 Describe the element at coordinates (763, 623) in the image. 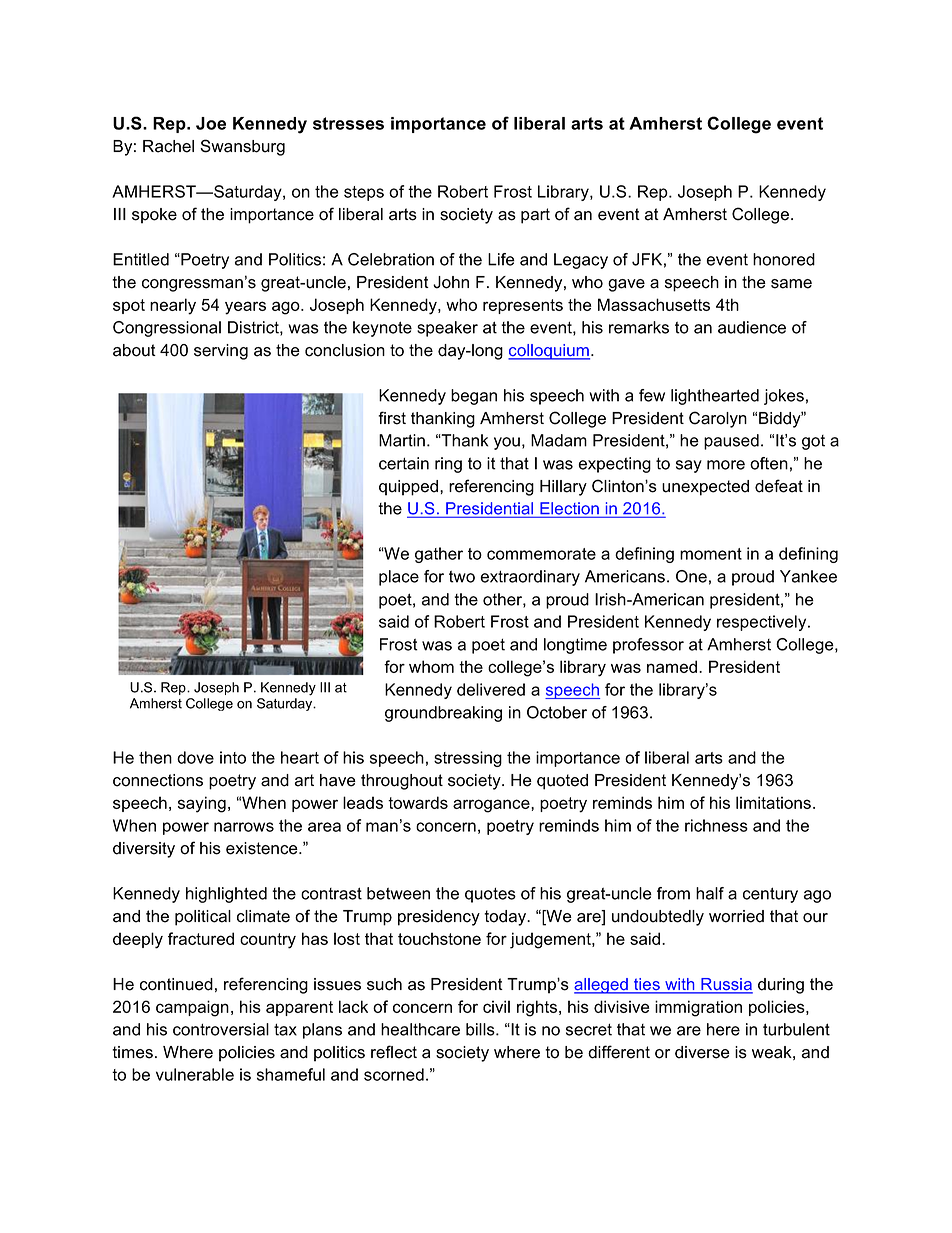

I see `respectively` at that location.
